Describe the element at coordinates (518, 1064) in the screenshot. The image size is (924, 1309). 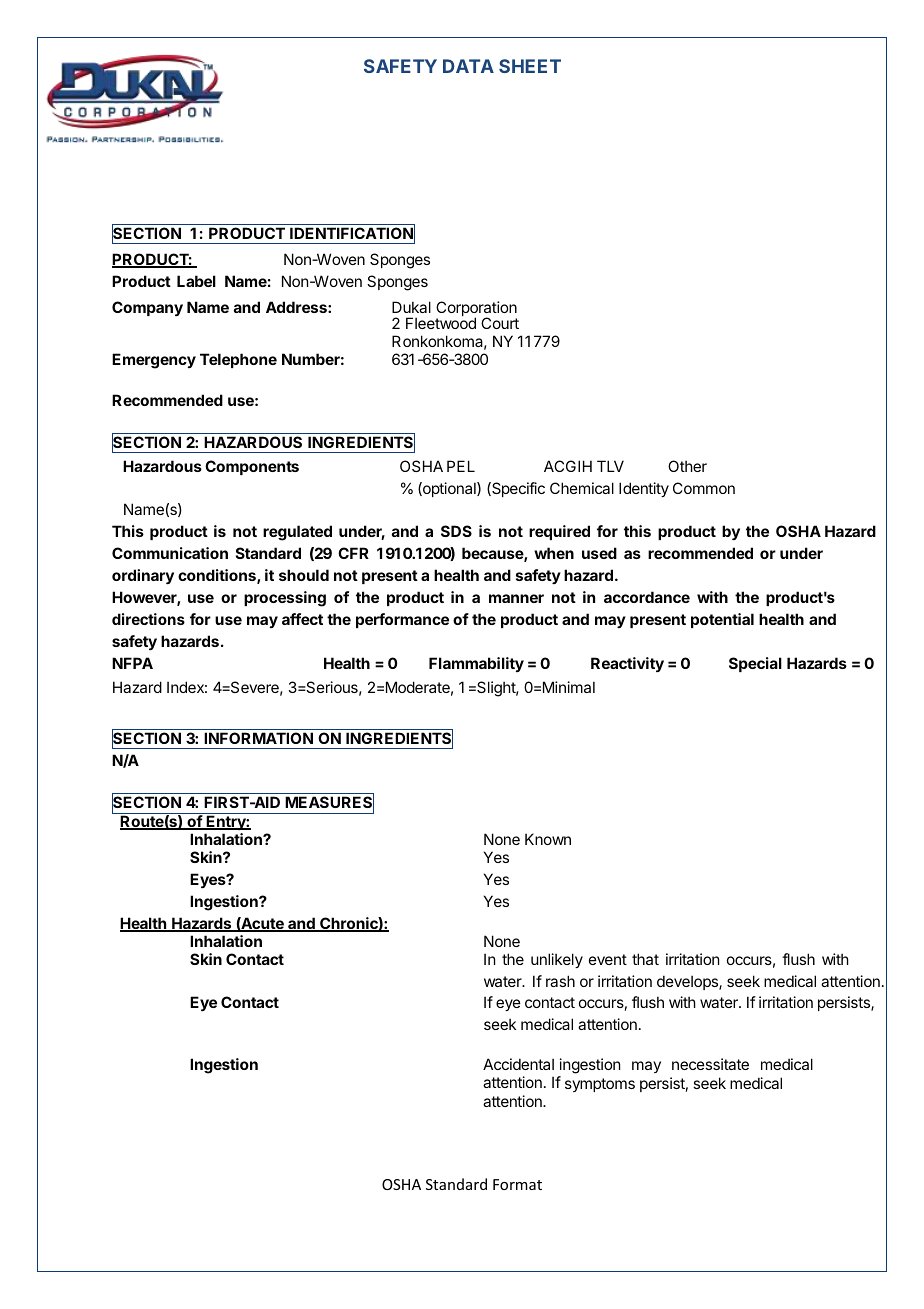
I see `Accidental` at that location.
